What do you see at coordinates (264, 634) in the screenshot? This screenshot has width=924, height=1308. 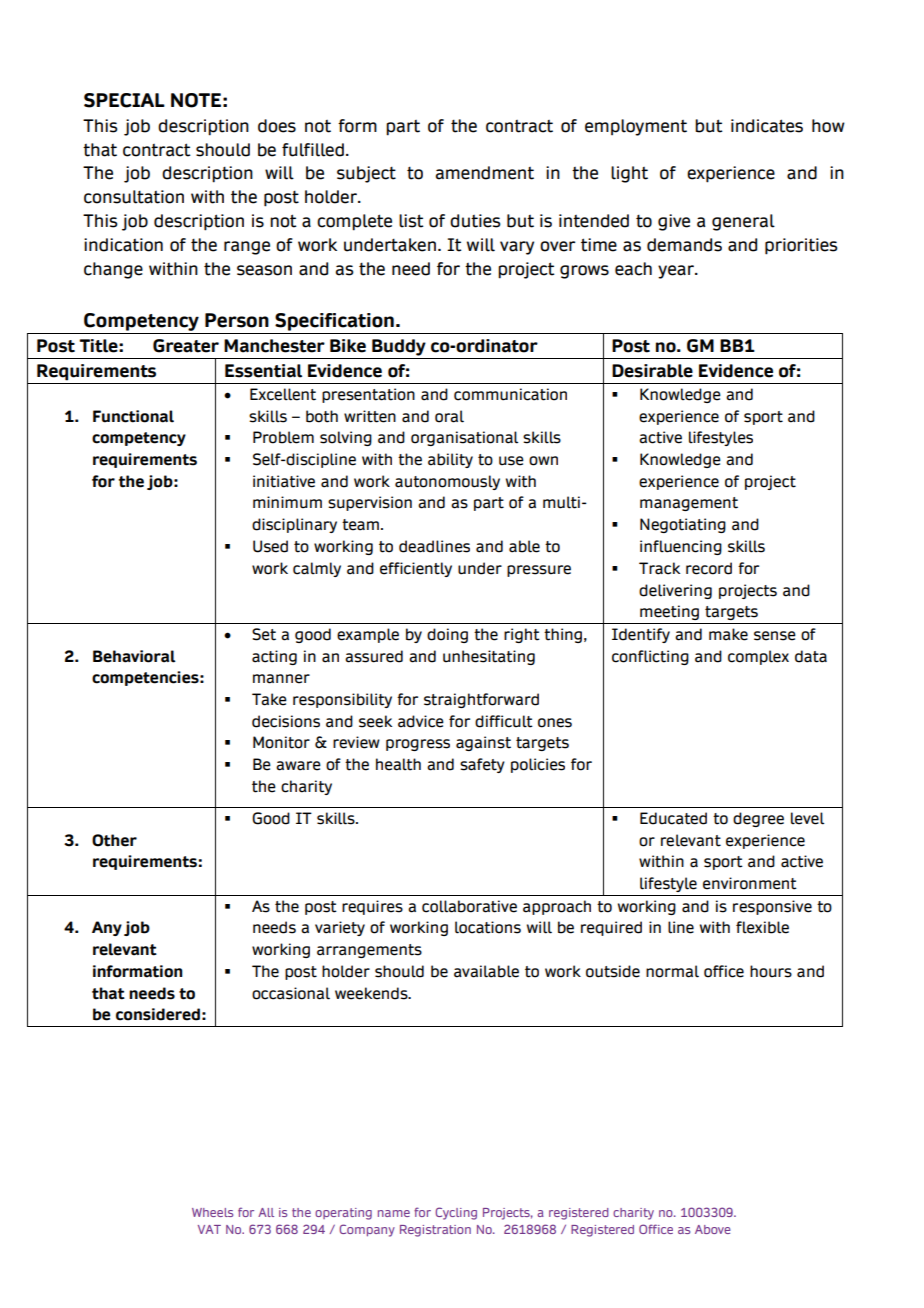 I see `Set` at bounding box center [264, 634].
